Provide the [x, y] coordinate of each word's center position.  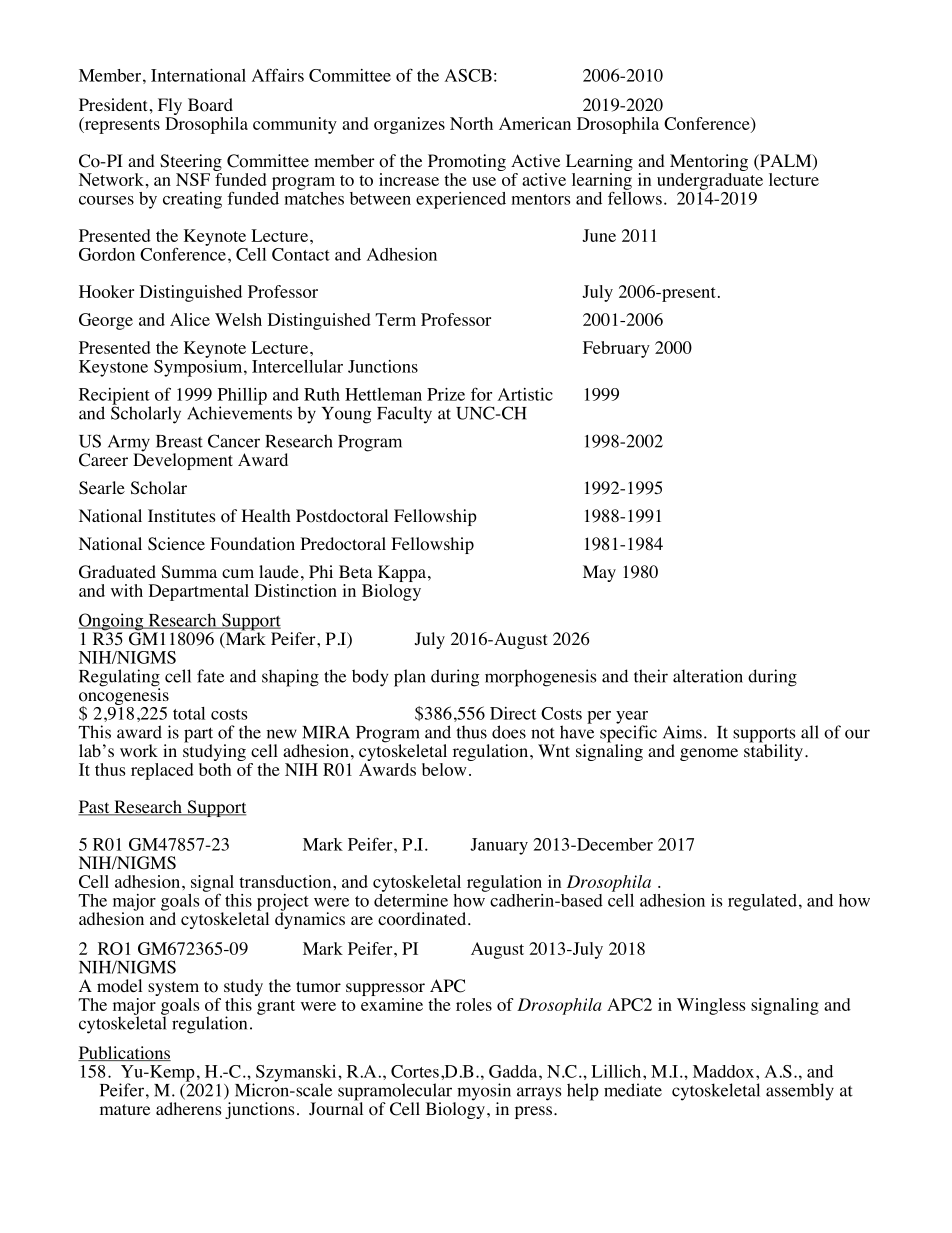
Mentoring [709, 164]
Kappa [400, 575]
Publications [124, 1053]
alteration [708, 676]
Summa [189, 572]
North [471, 123]
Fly [170, 108]
